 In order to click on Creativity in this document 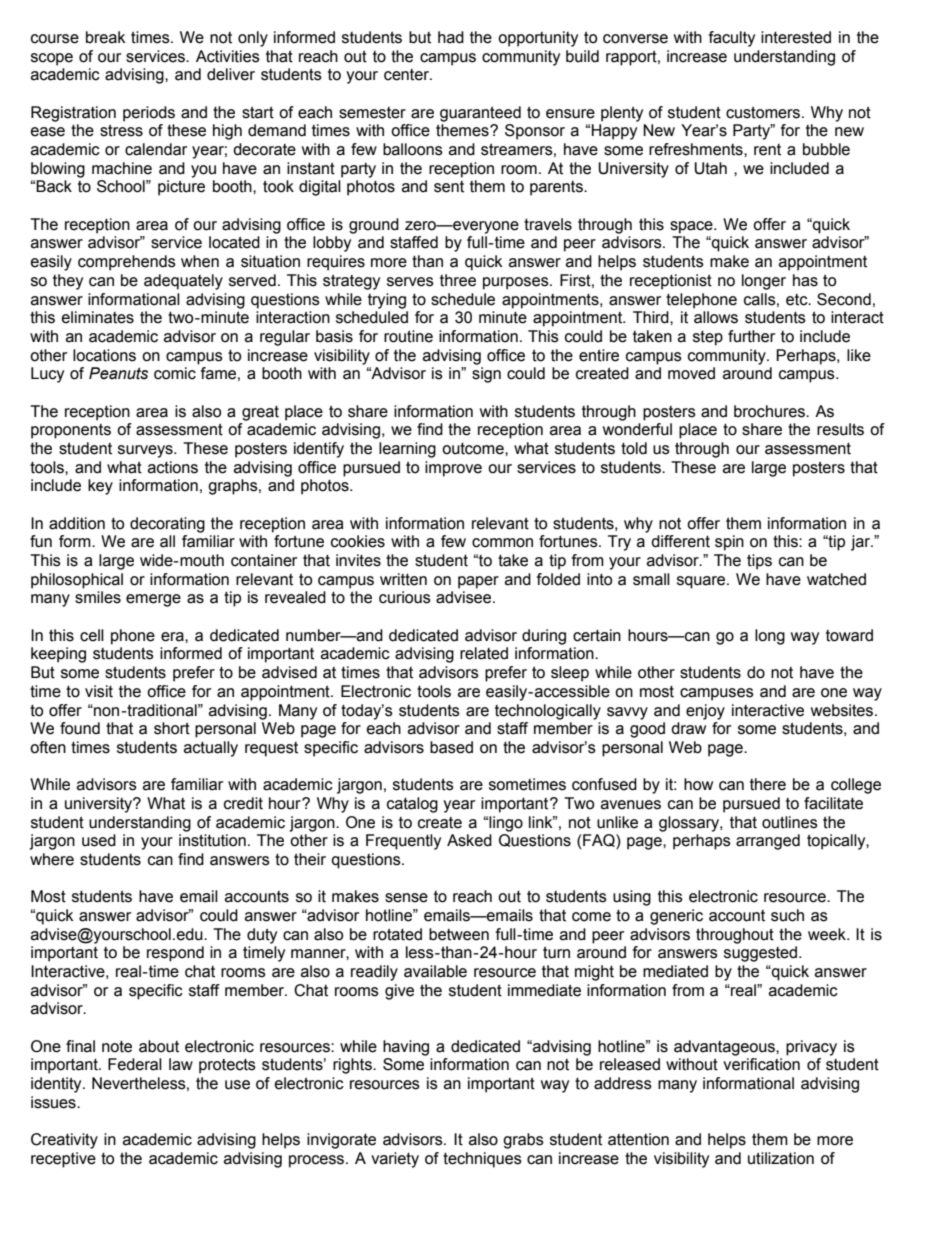, I will do `click(64, 1141)`.
